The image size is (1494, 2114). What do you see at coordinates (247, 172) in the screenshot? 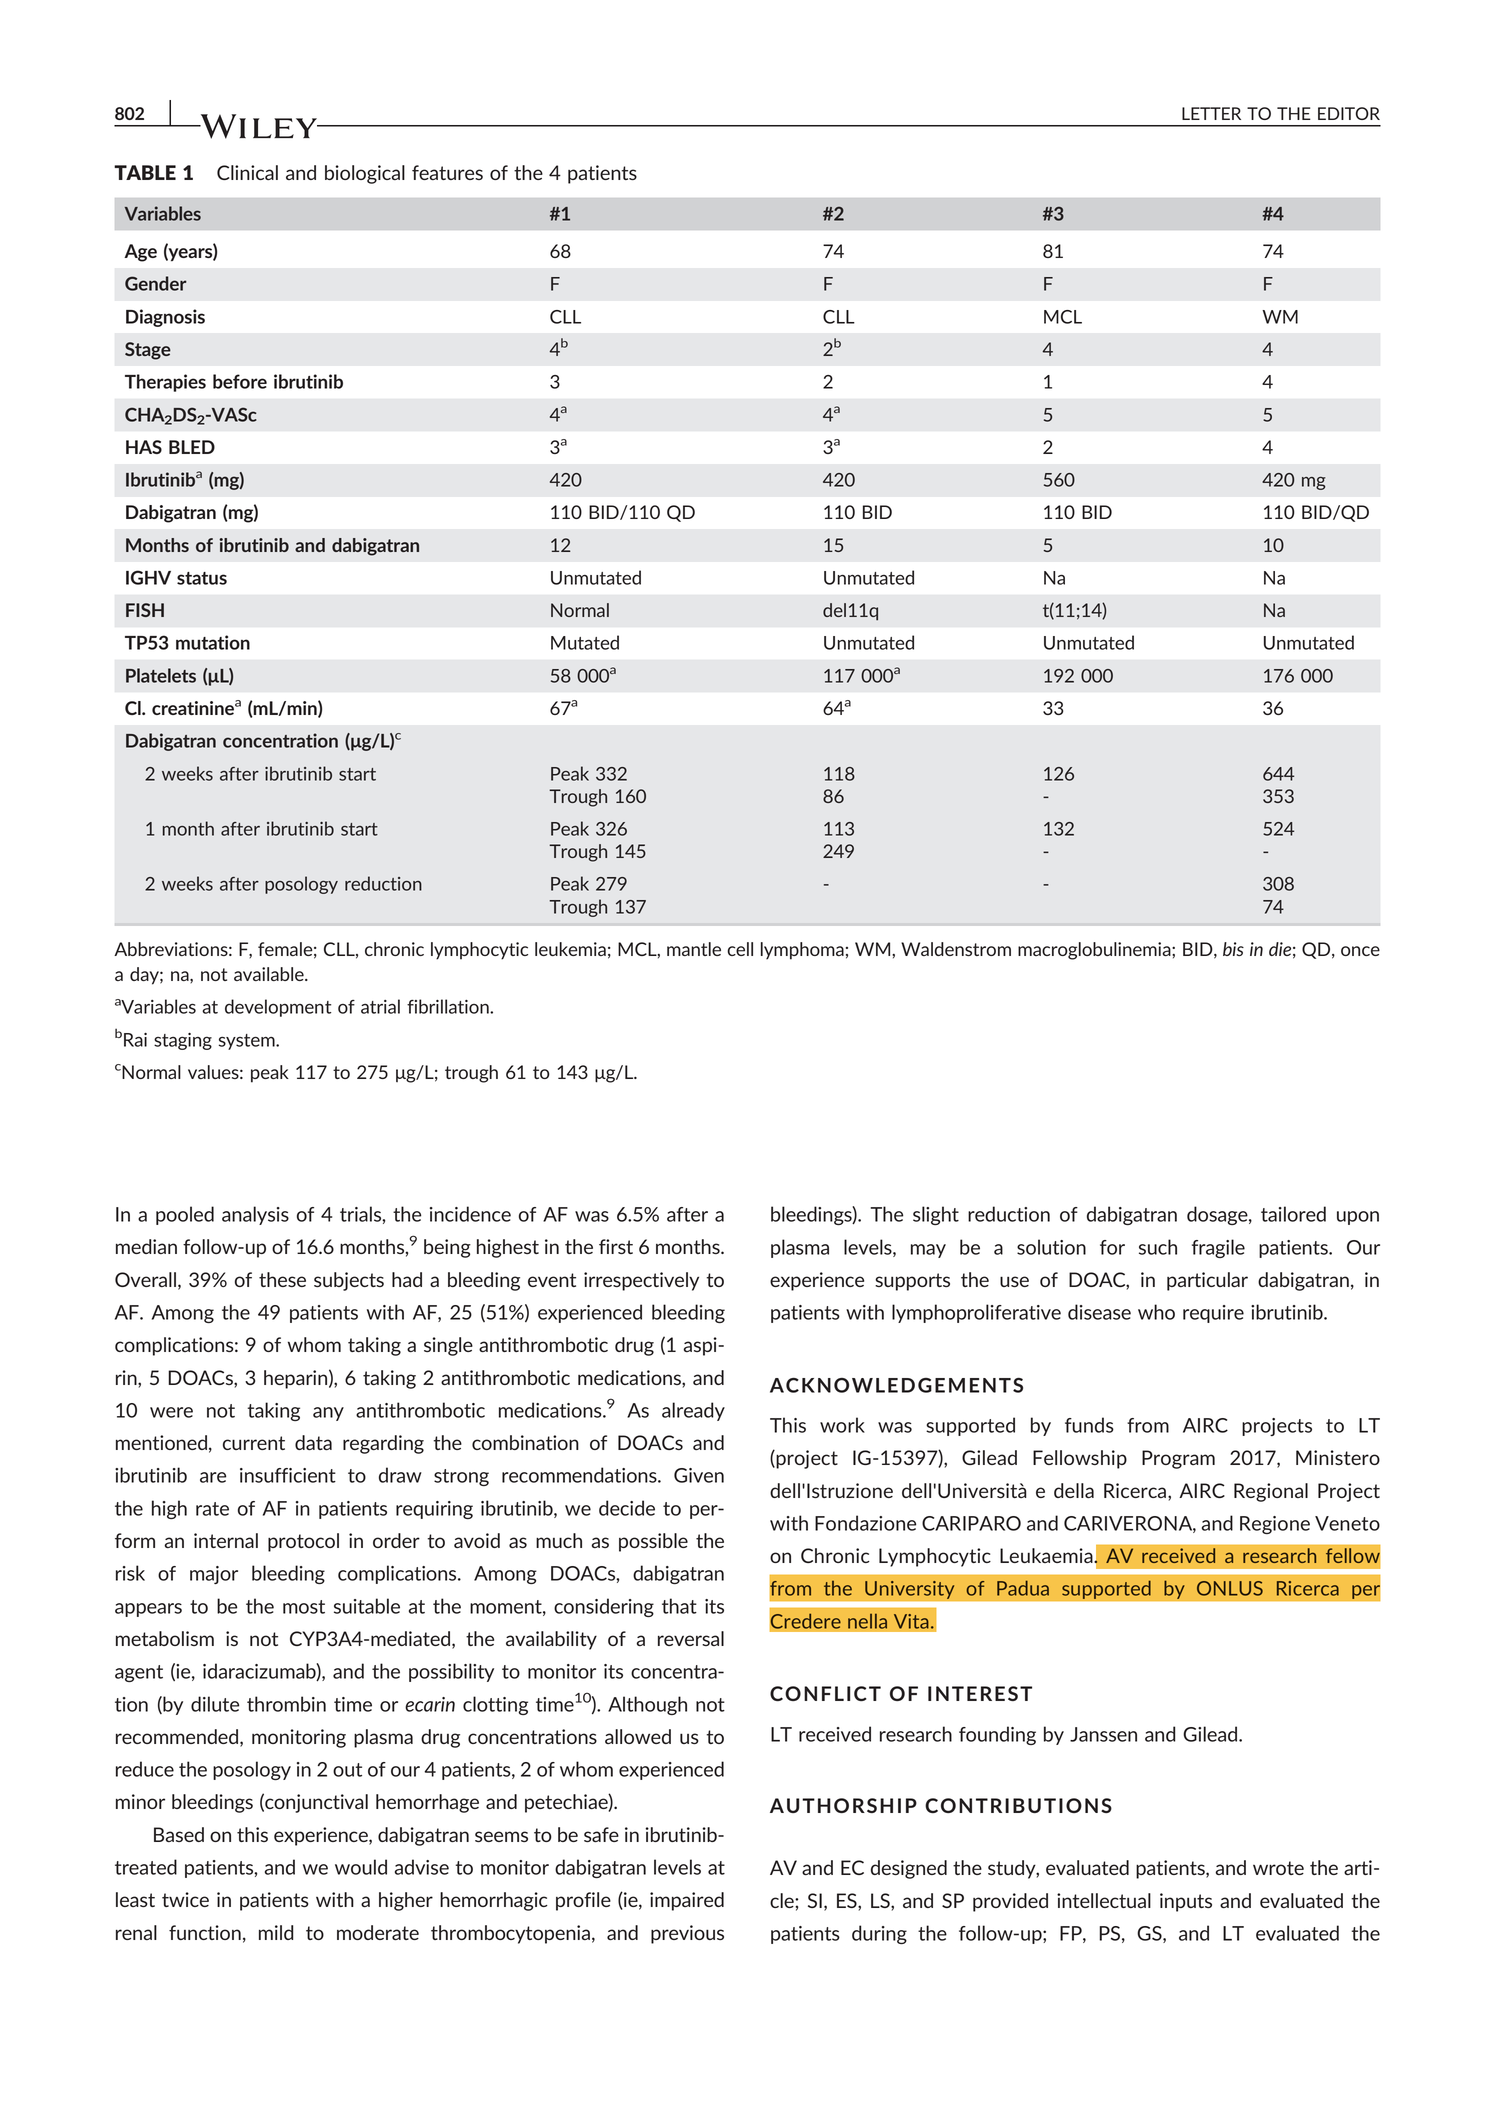
I see `Clinical` at bounding box center [247, 172].
